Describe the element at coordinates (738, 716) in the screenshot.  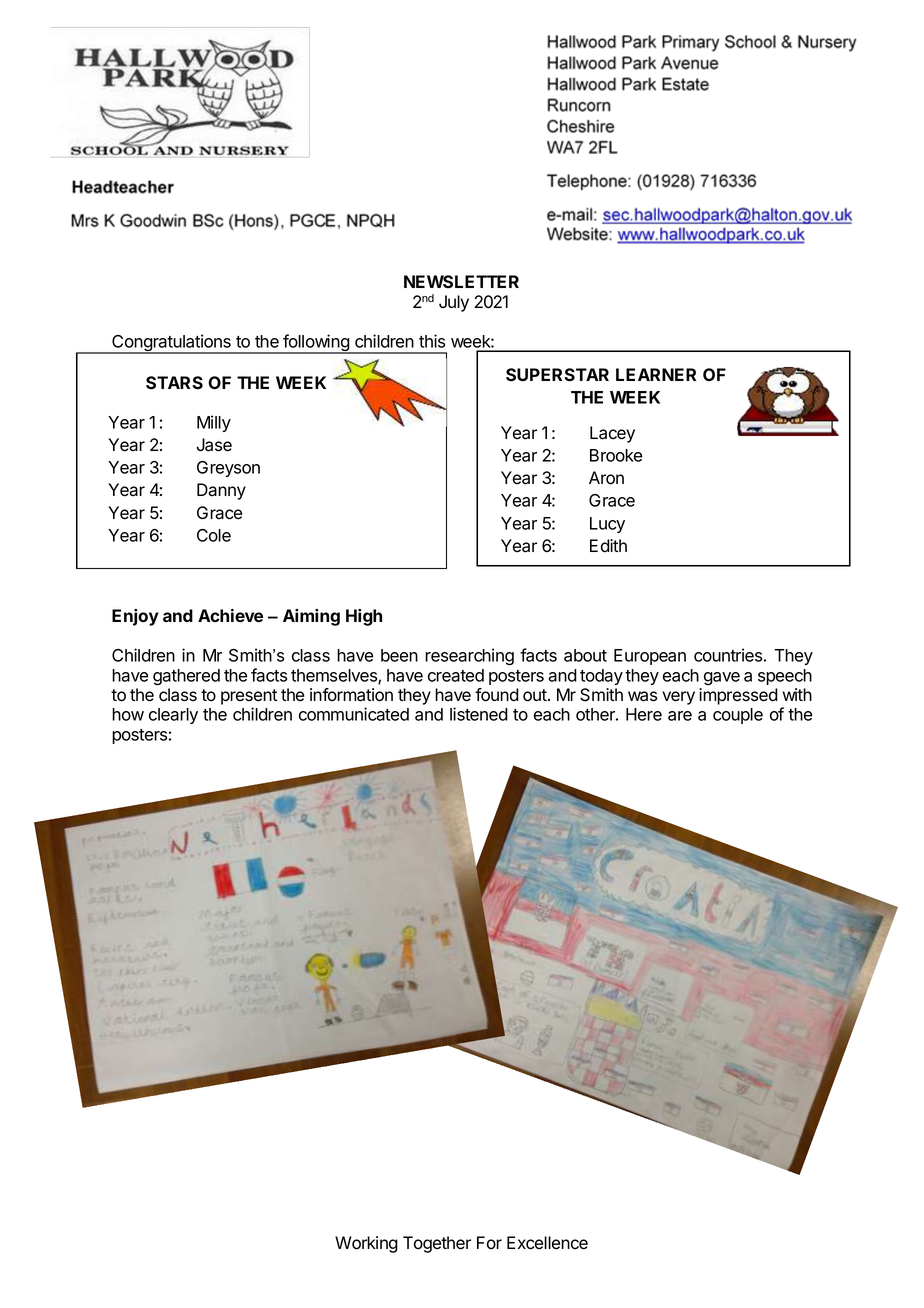
I see `couple` at that location.
